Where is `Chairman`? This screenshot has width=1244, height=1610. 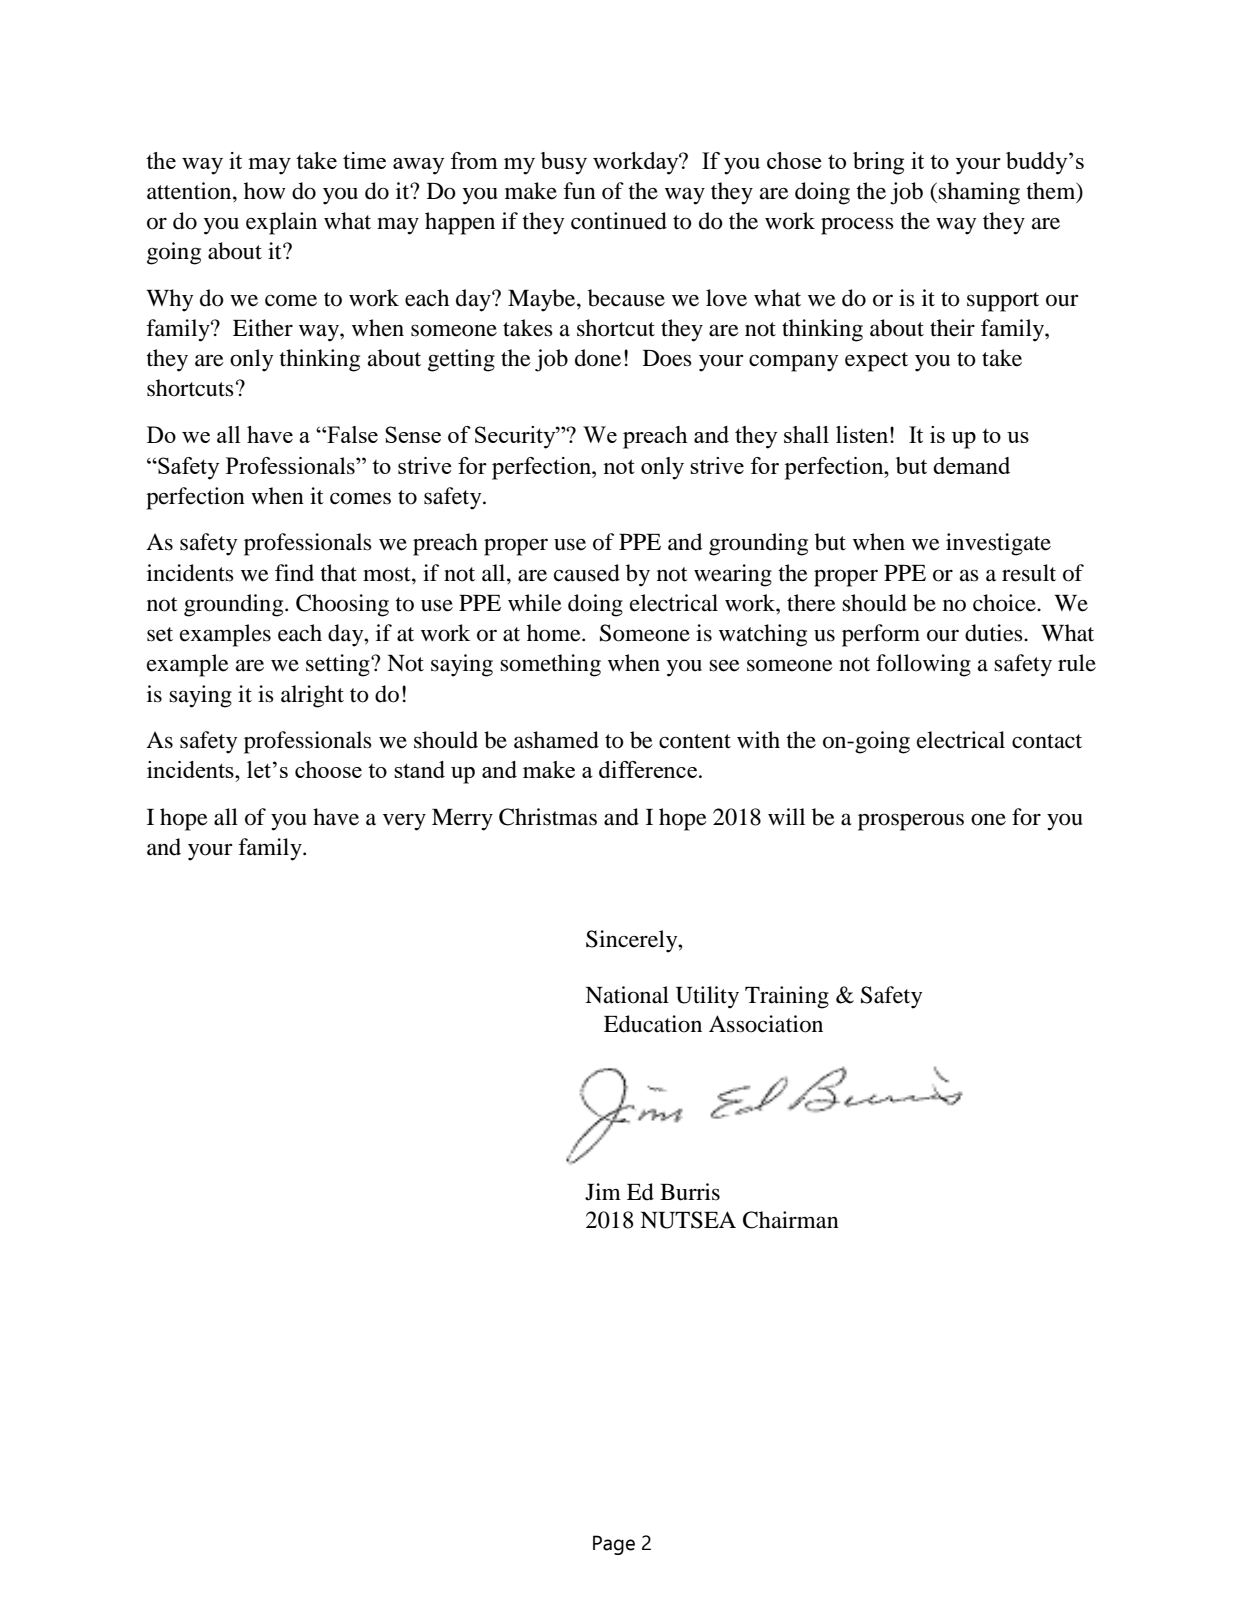
Chairman is located at coordinates (791, 1220).
